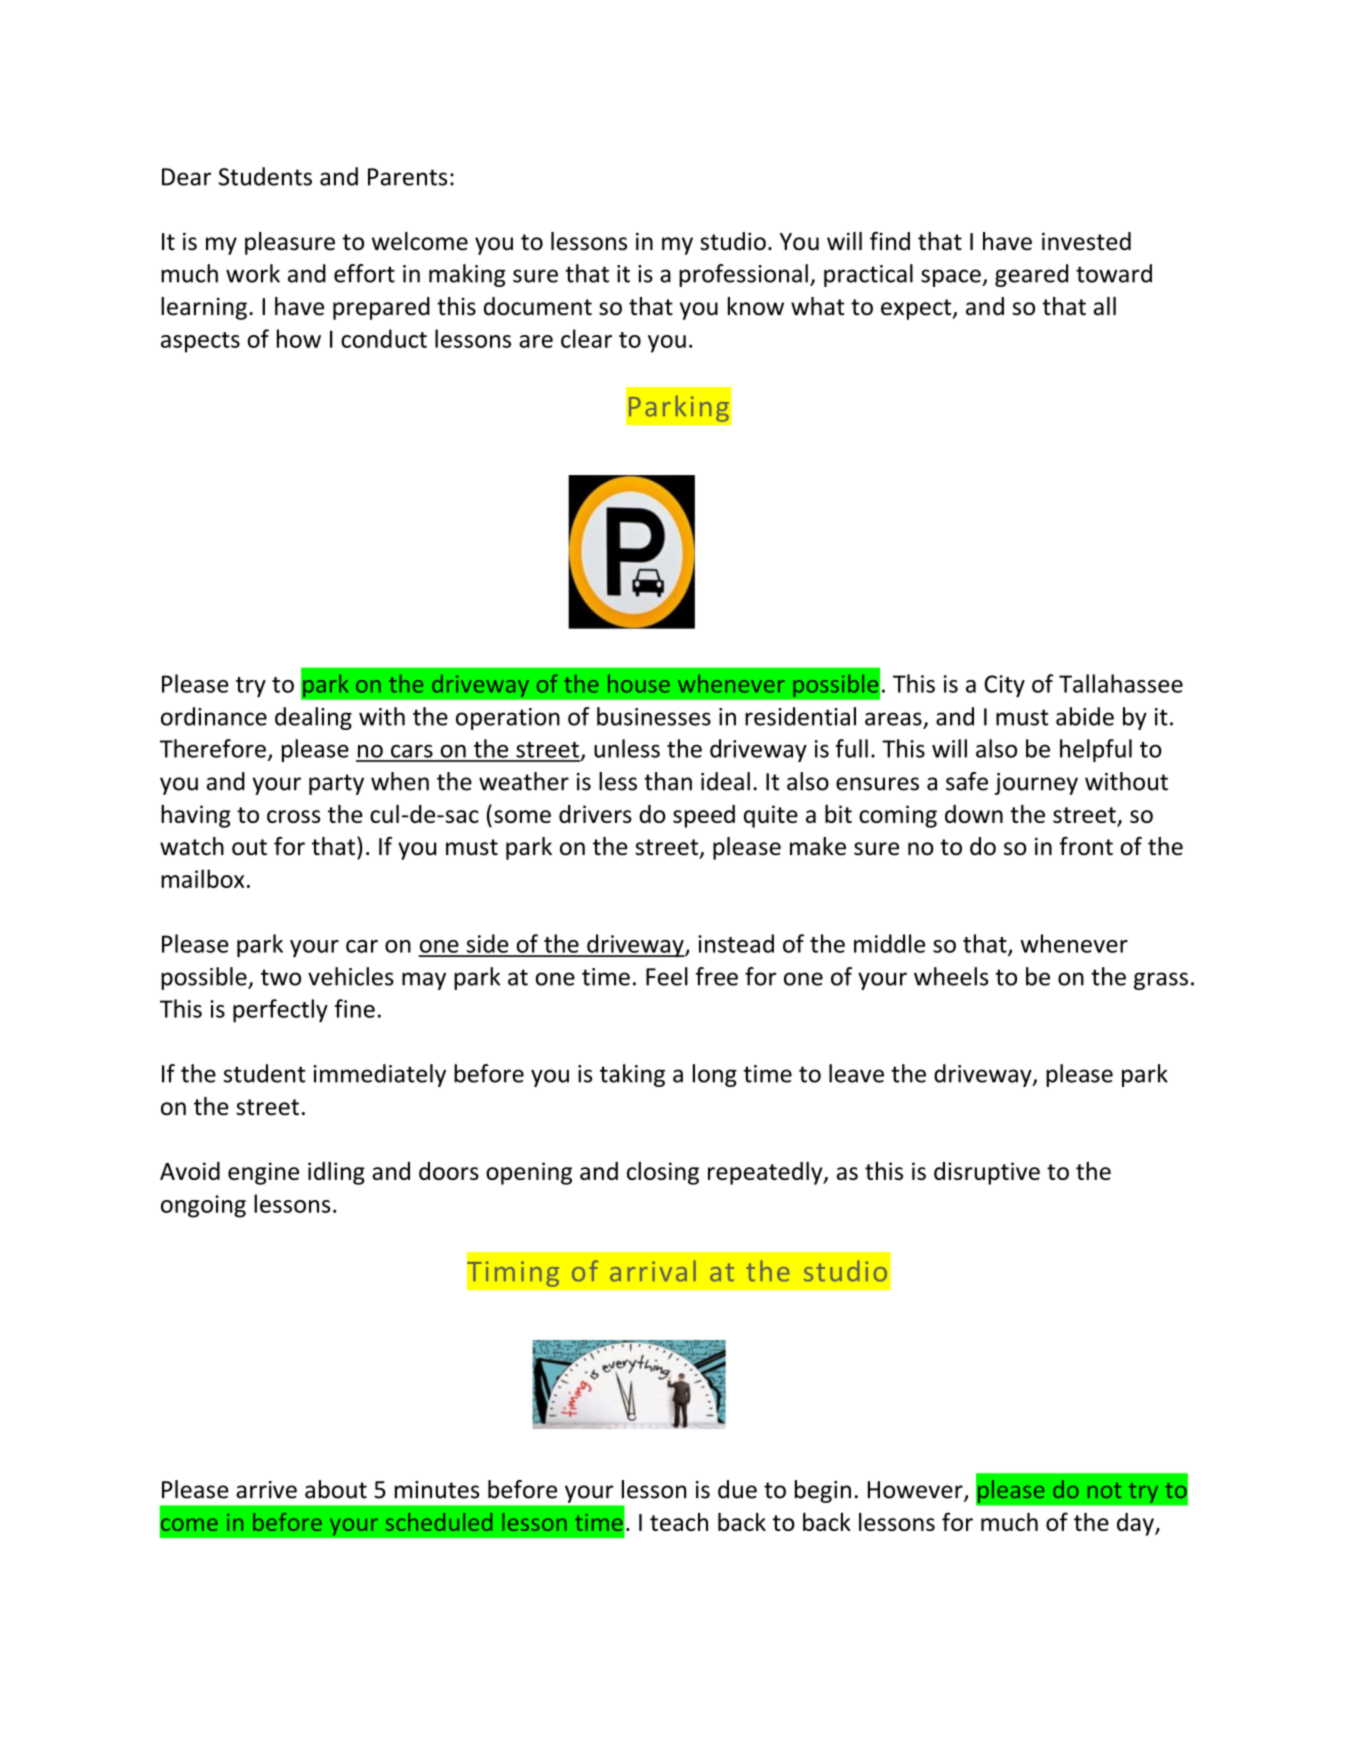 This page has width=1357, height=1756. I want to click on cross, so click(293, 816).
